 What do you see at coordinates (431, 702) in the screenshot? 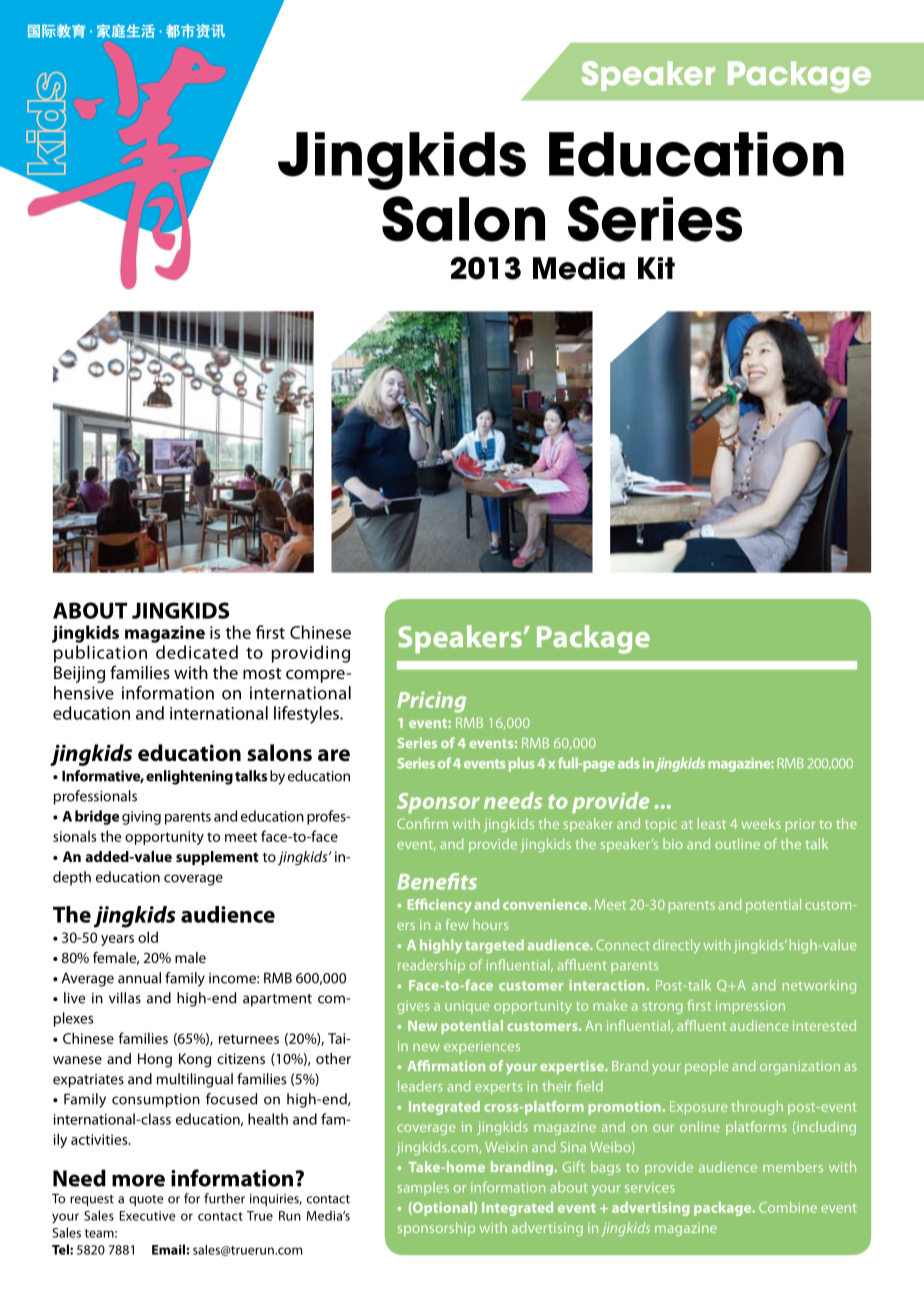
I see `Pricing` at bounding box center [431, 702].
